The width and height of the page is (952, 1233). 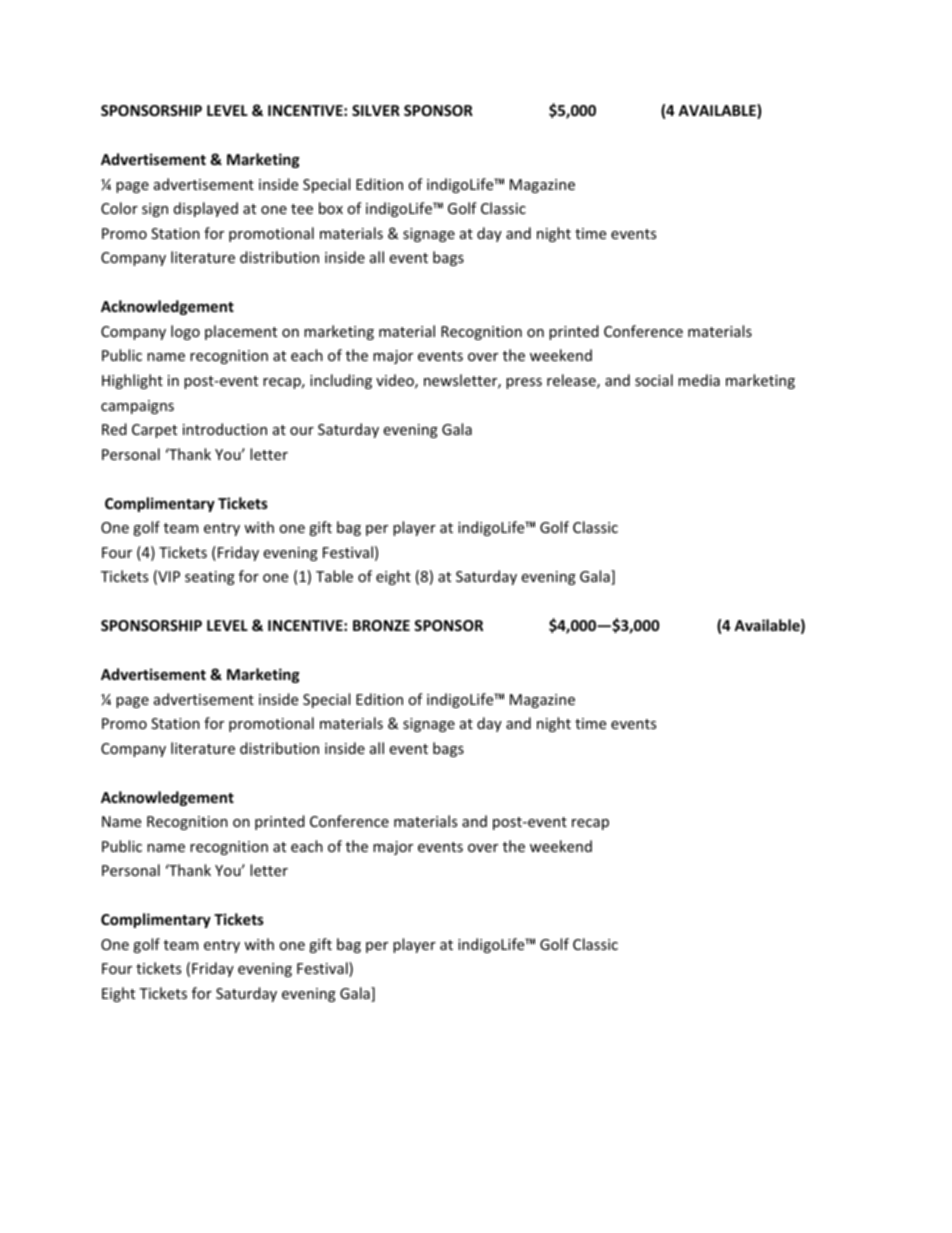 What do you see at coordinates (119, 208) in the page?
I see `Color` at bounding box center [119, 208].
